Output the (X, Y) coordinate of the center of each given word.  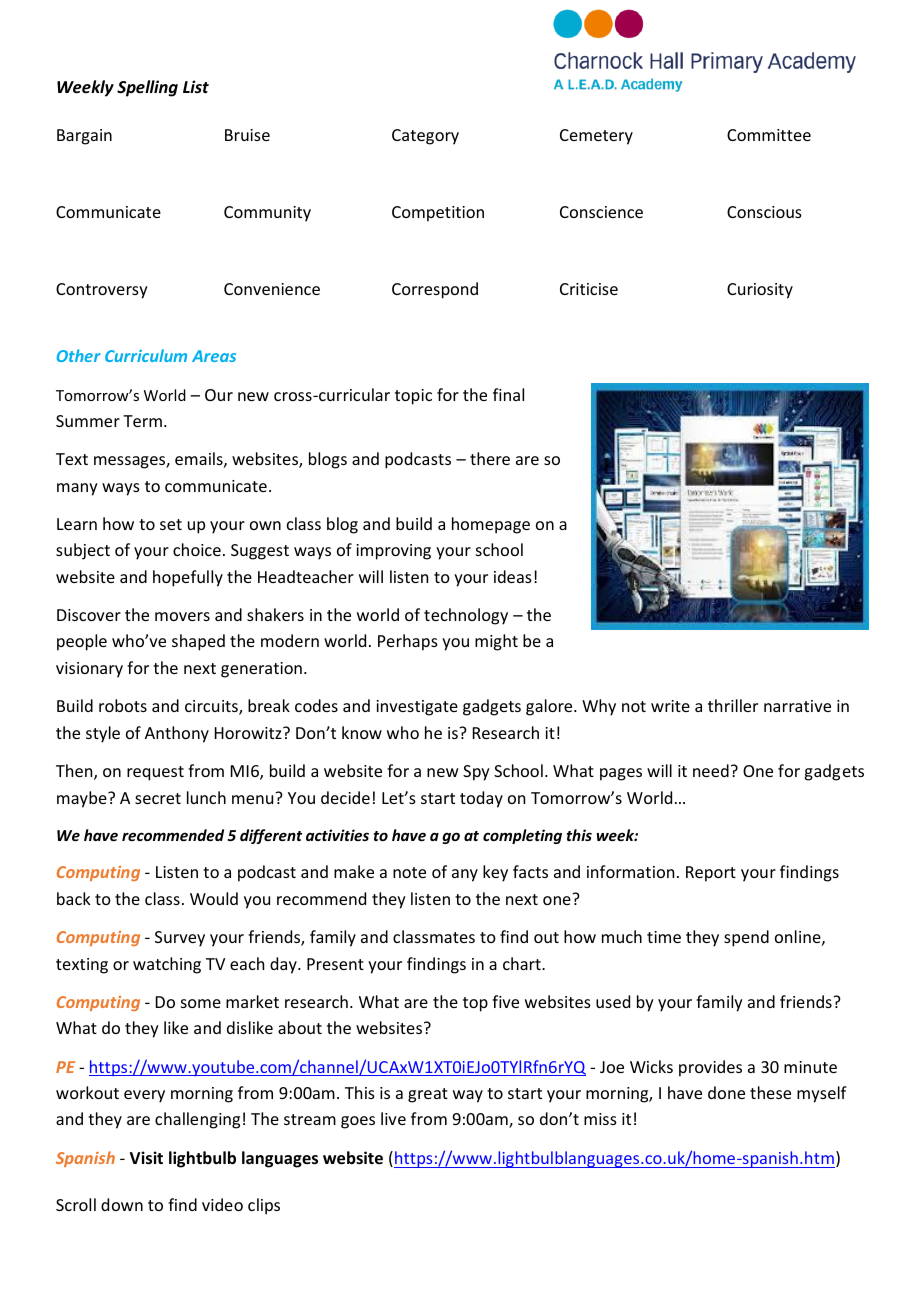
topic (413, 397)
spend (746, 938)
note (409, 872)
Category (425, 137)
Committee (769, 135)
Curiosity (760, 291)
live (393, 1118)
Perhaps (408, 642)
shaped (198, 642)
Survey (180, 939)
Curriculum (146, 355)
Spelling (147, 88)
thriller (733, 705)
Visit (146, 1158)
